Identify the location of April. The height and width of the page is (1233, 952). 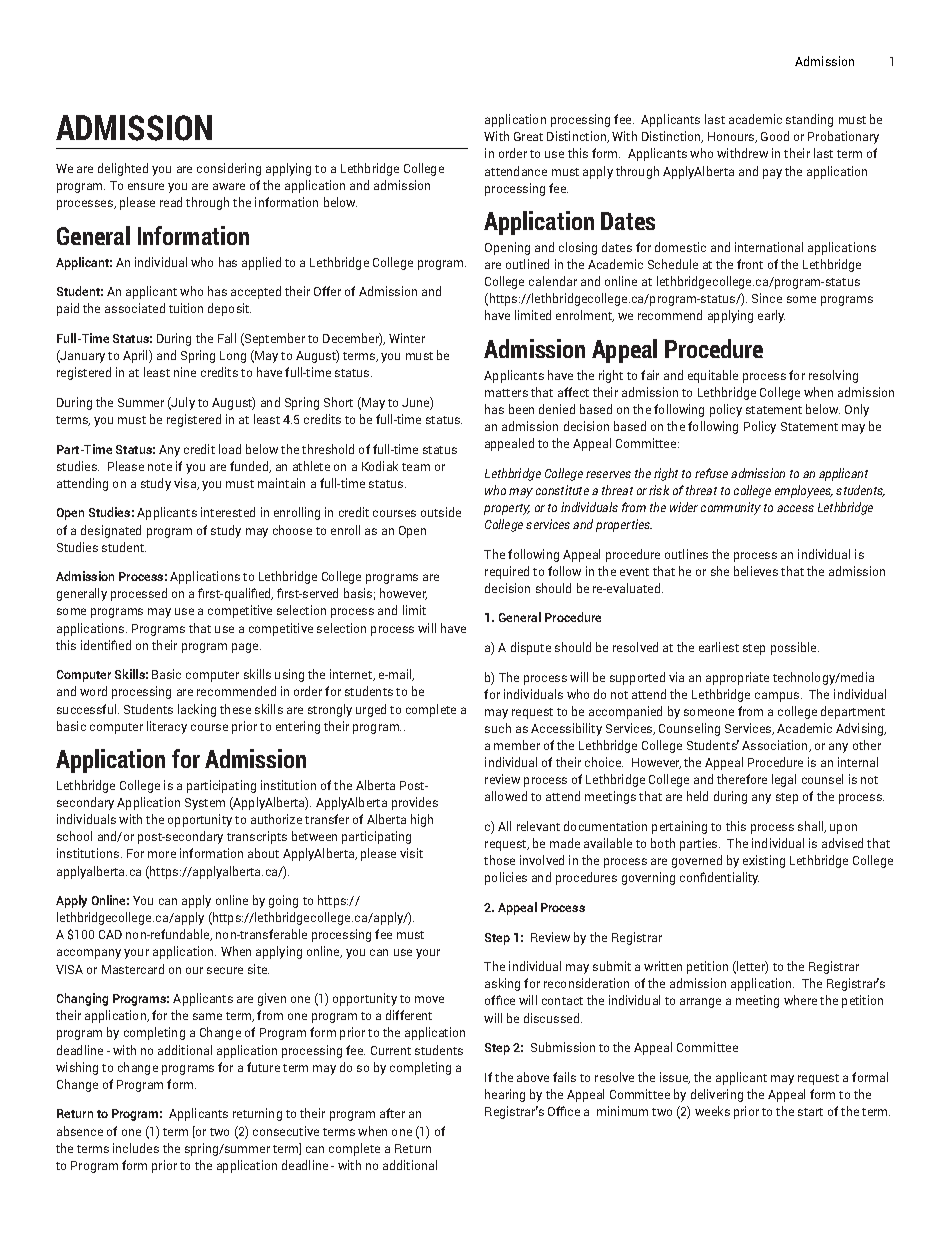
(136, 356).
